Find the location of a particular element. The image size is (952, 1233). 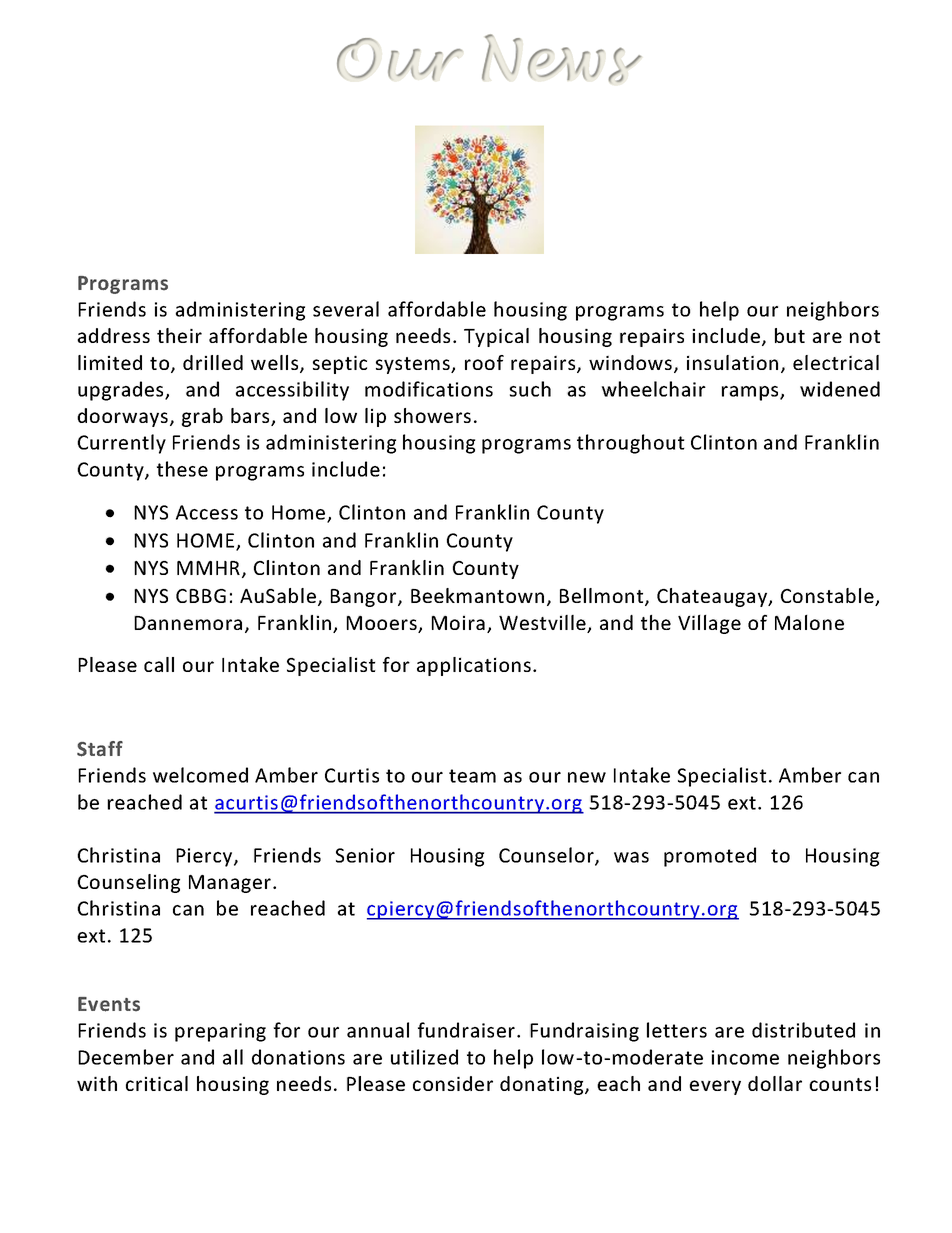

income is located at coordinates (745, 1057).
